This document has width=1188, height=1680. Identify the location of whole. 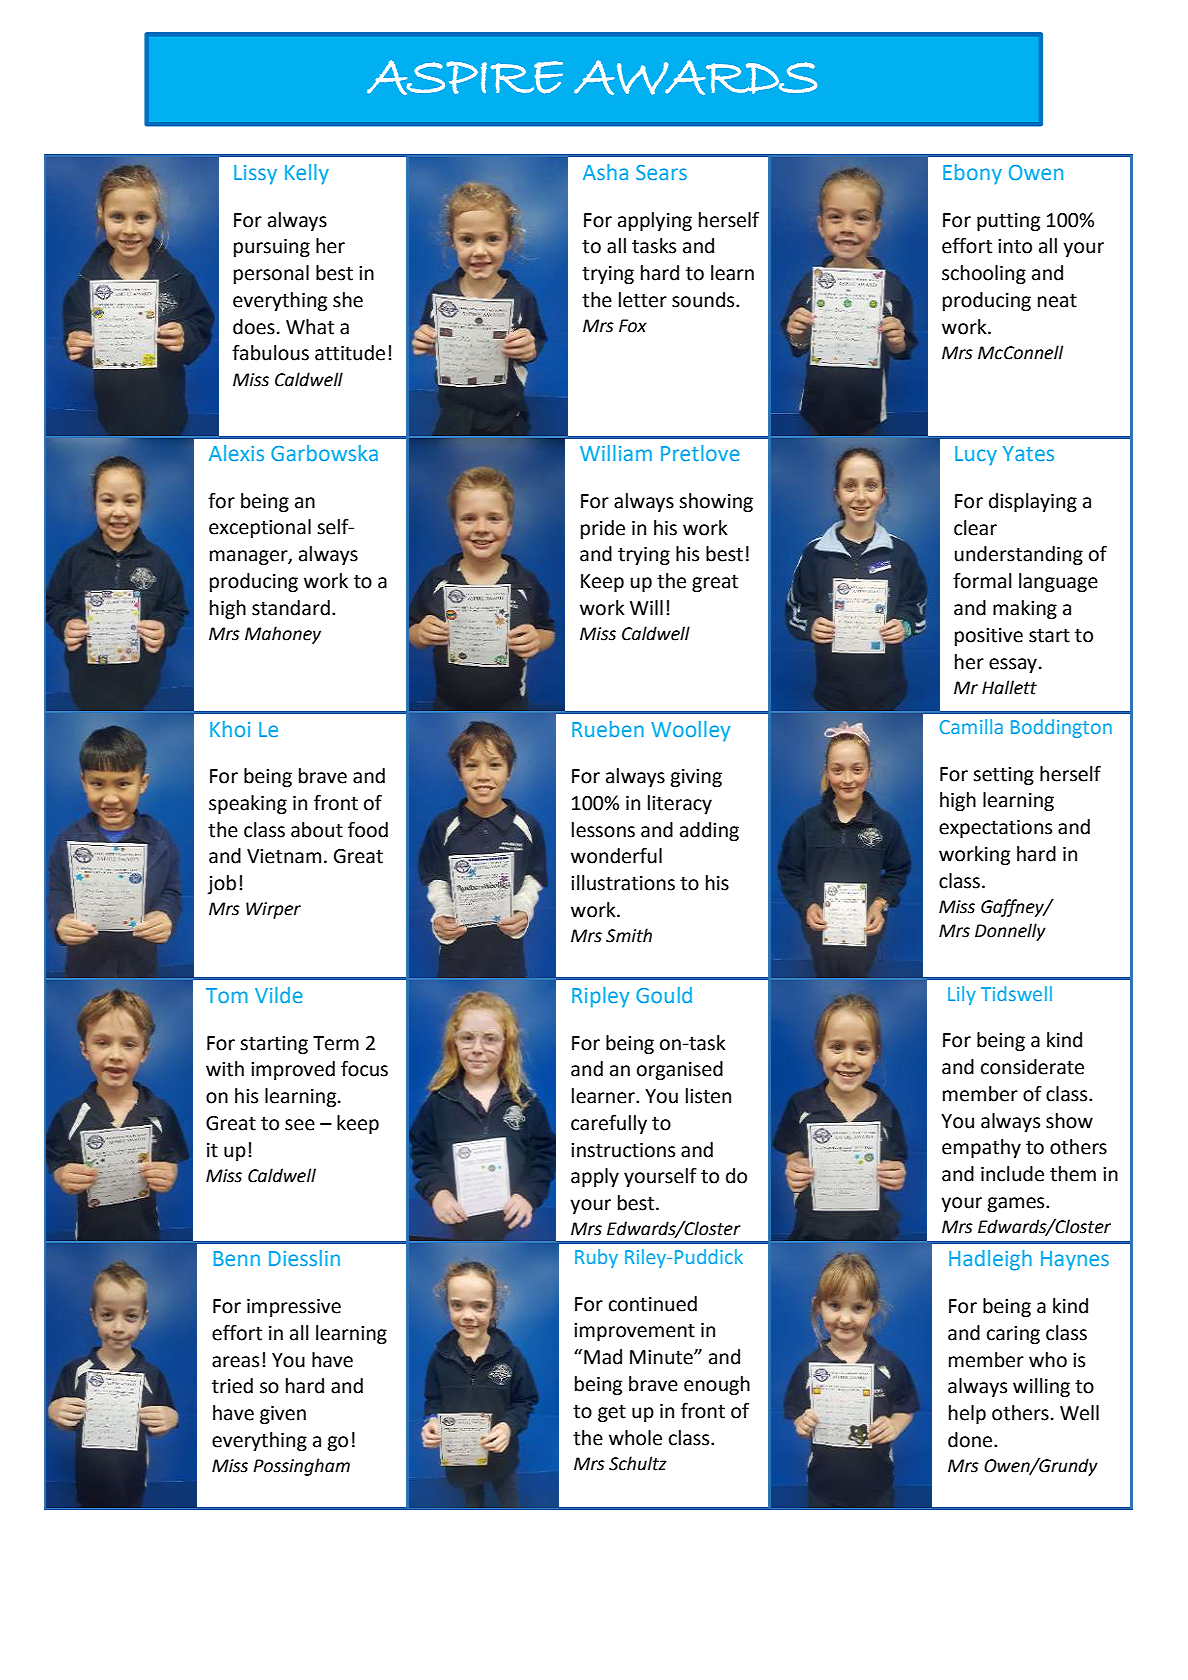
(635, 1438).
